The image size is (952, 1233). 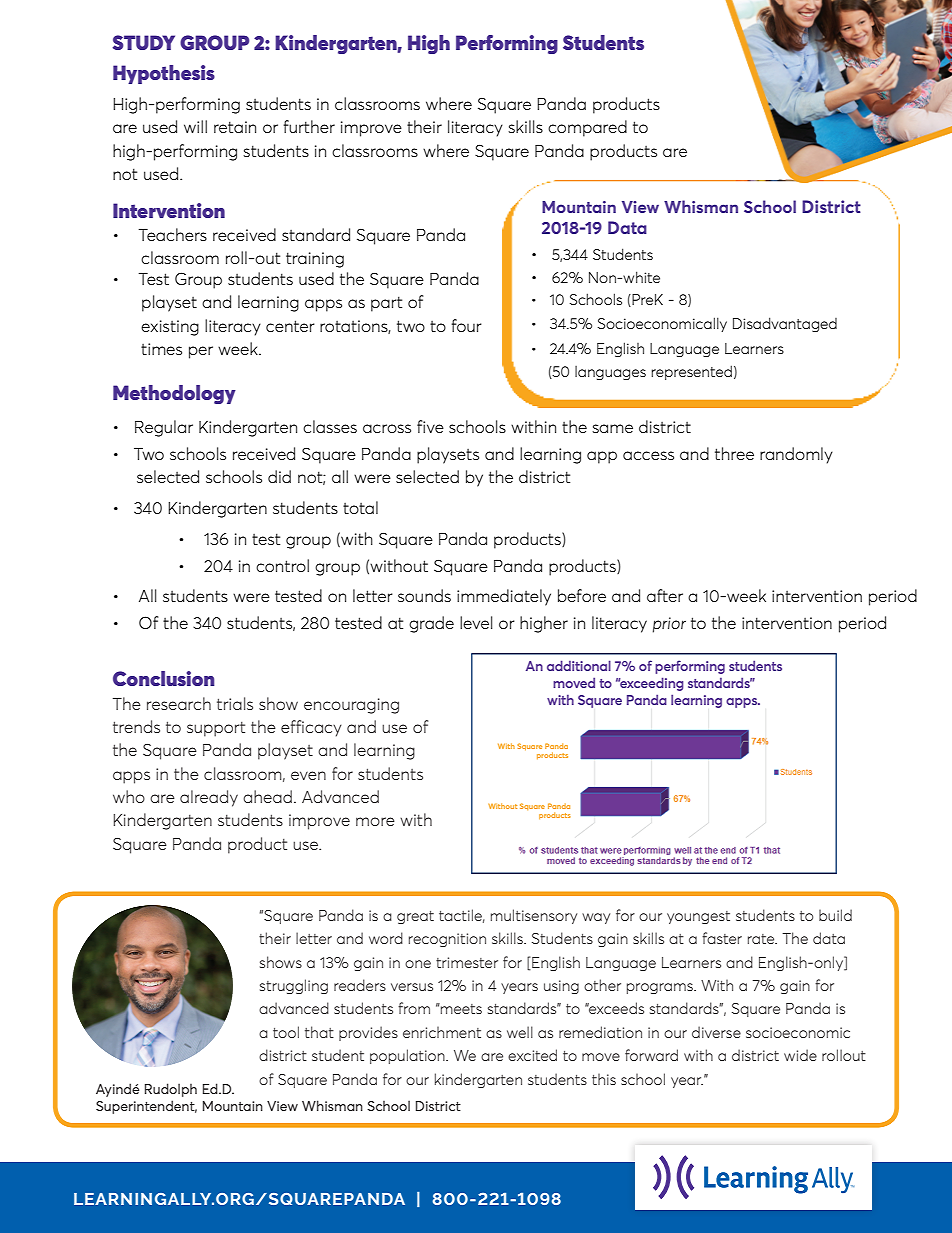 I want to click on already, so click(x=209, y=798).
